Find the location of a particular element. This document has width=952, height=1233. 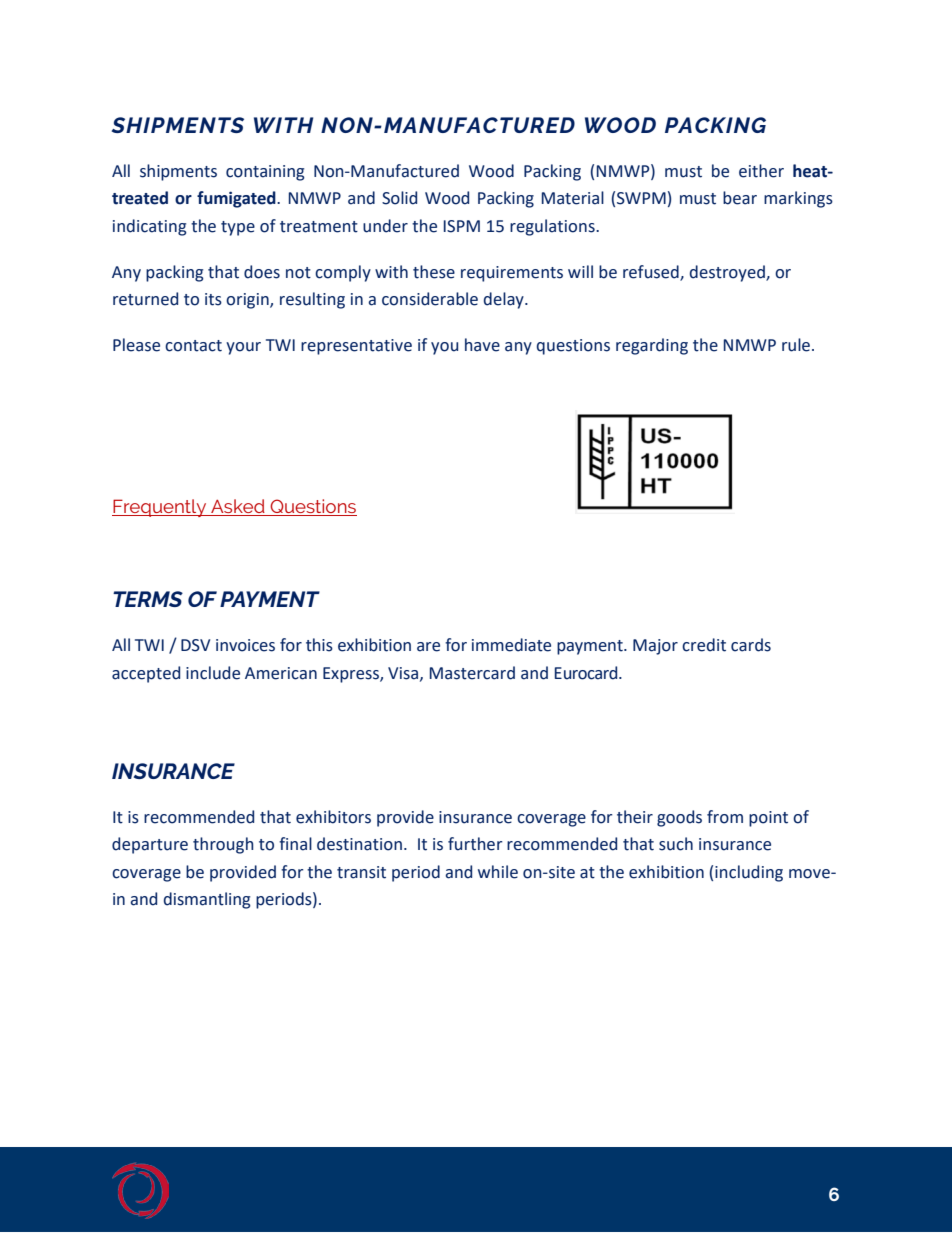

dismantling is located at coordinates (207, 900).
